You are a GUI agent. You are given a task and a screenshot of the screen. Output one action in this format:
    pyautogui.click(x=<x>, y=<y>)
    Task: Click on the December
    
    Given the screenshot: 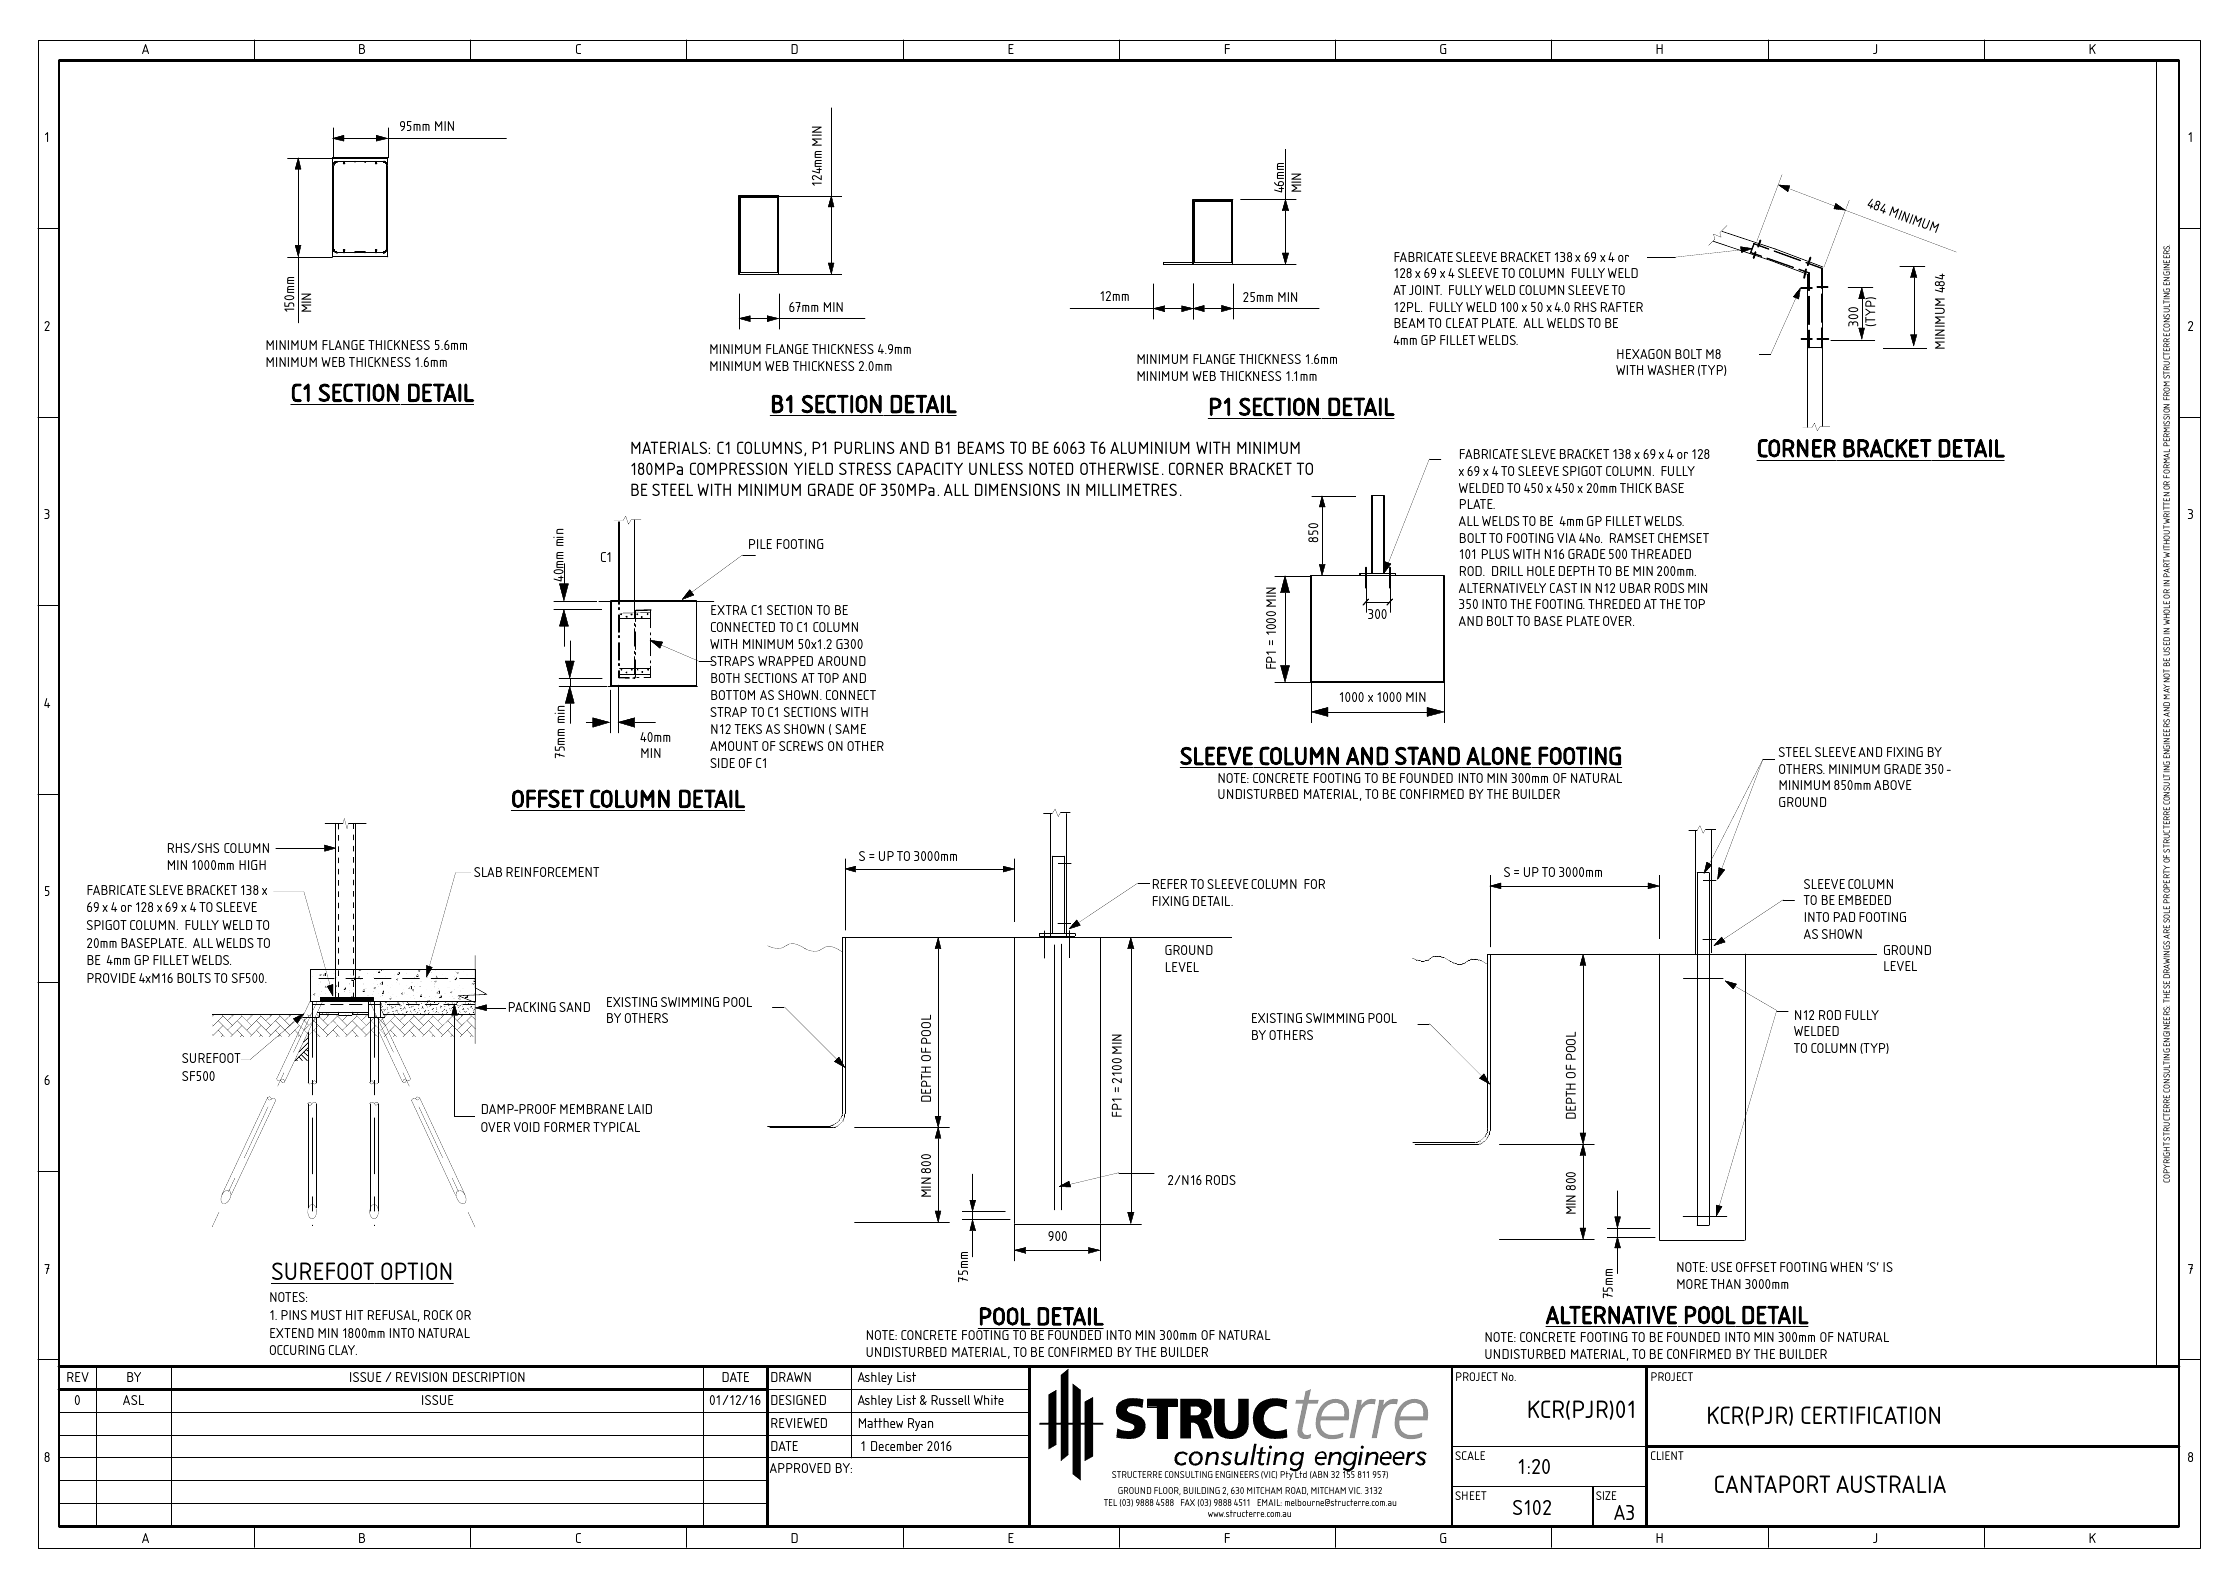 What is the action you would take?
    pyautogui.click(x=897, y=1446)
